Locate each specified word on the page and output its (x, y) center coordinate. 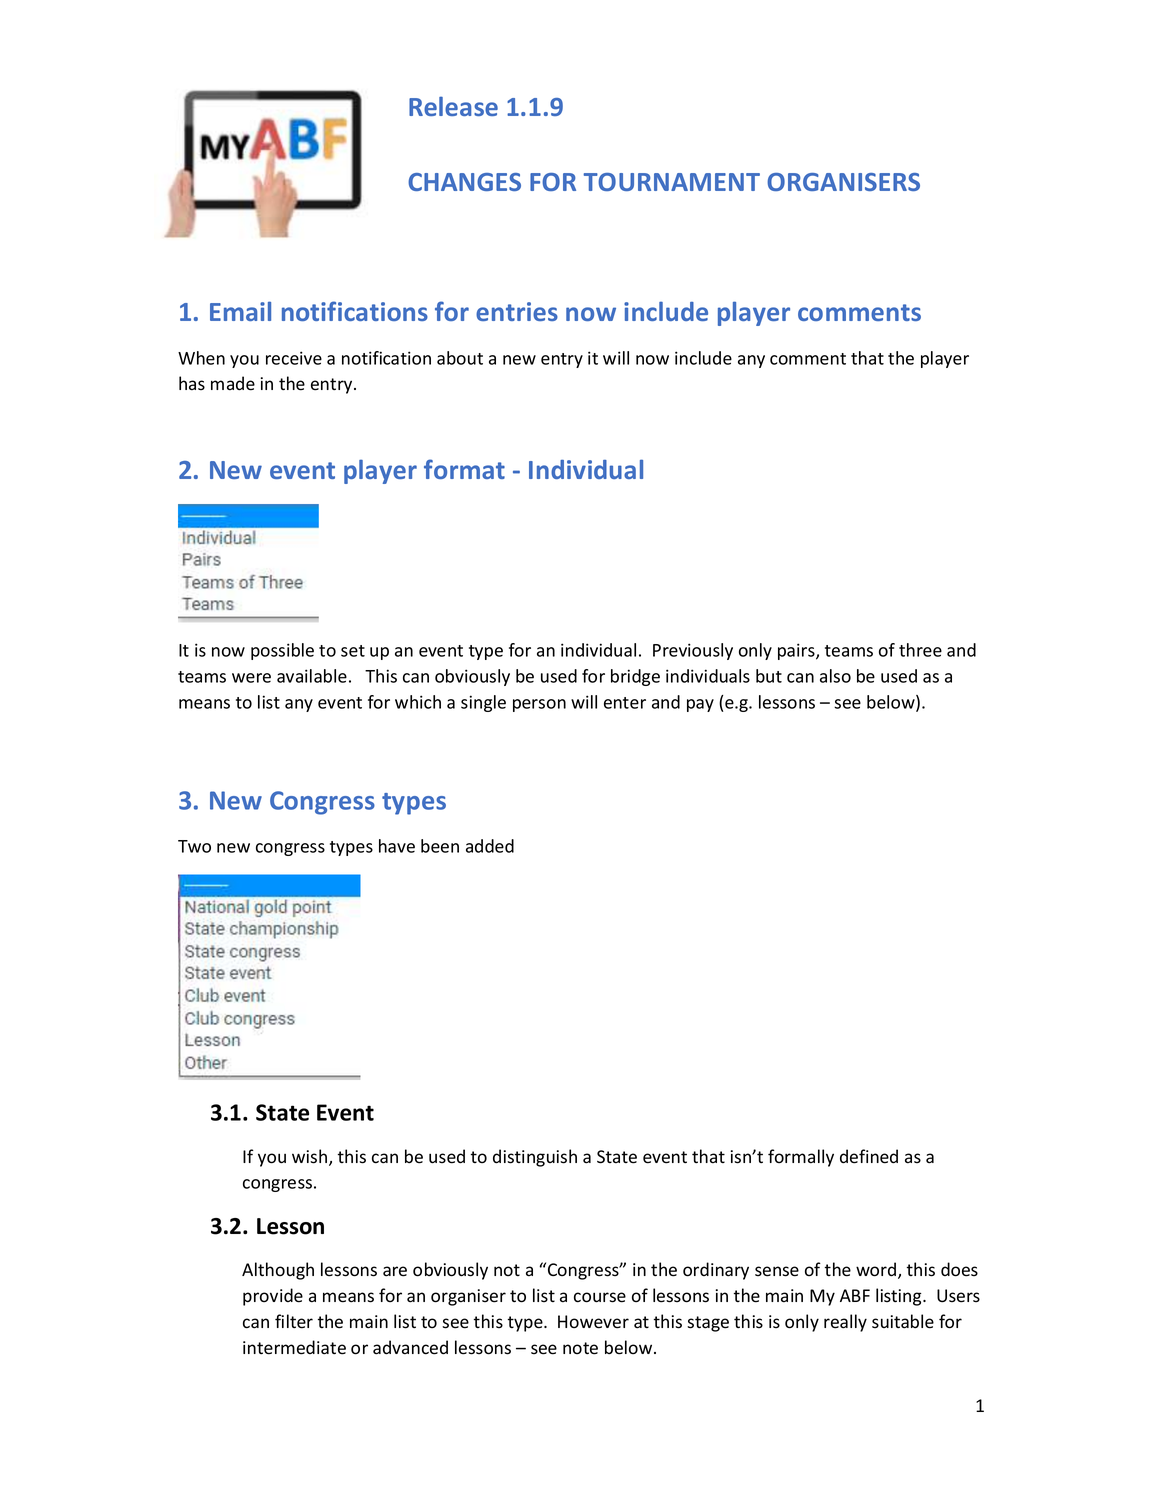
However (593, 1322)
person (539, 705)
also (835, 676)
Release (453, 106)
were (251, 678)
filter (294, 1321)
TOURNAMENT (672, 182)
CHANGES (464, 182)
